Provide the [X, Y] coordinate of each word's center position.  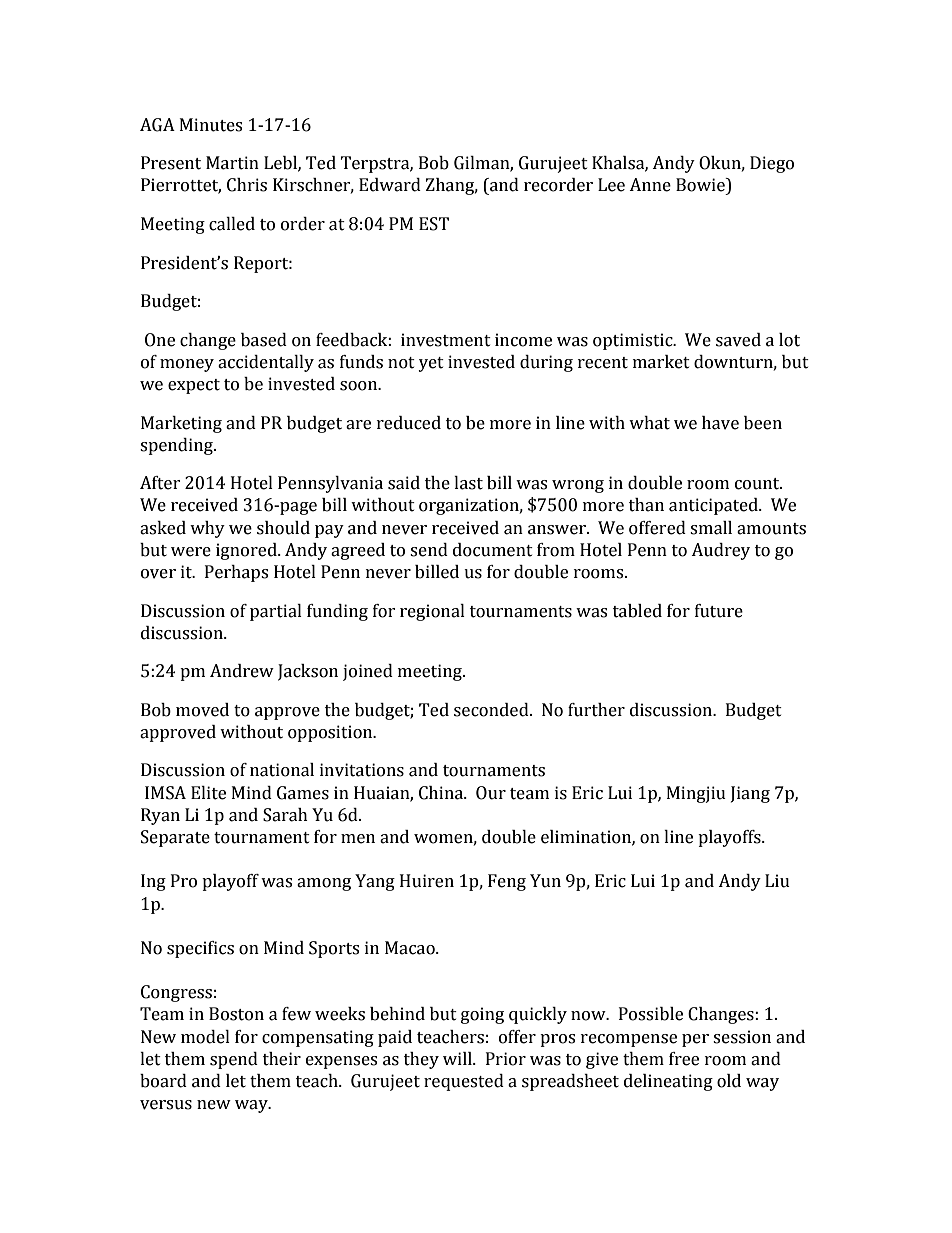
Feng [507, 882]
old [729, 1081]
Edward [390, 185]
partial [276, 612]
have [720, 423]
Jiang [750, 794]
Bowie [701, 185]
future [719, 611]
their [282, 1059]
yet [431, 364]
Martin [232, 163]
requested [464, 1082]
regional [432, 612]
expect [194, 386]
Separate [175, 838]
